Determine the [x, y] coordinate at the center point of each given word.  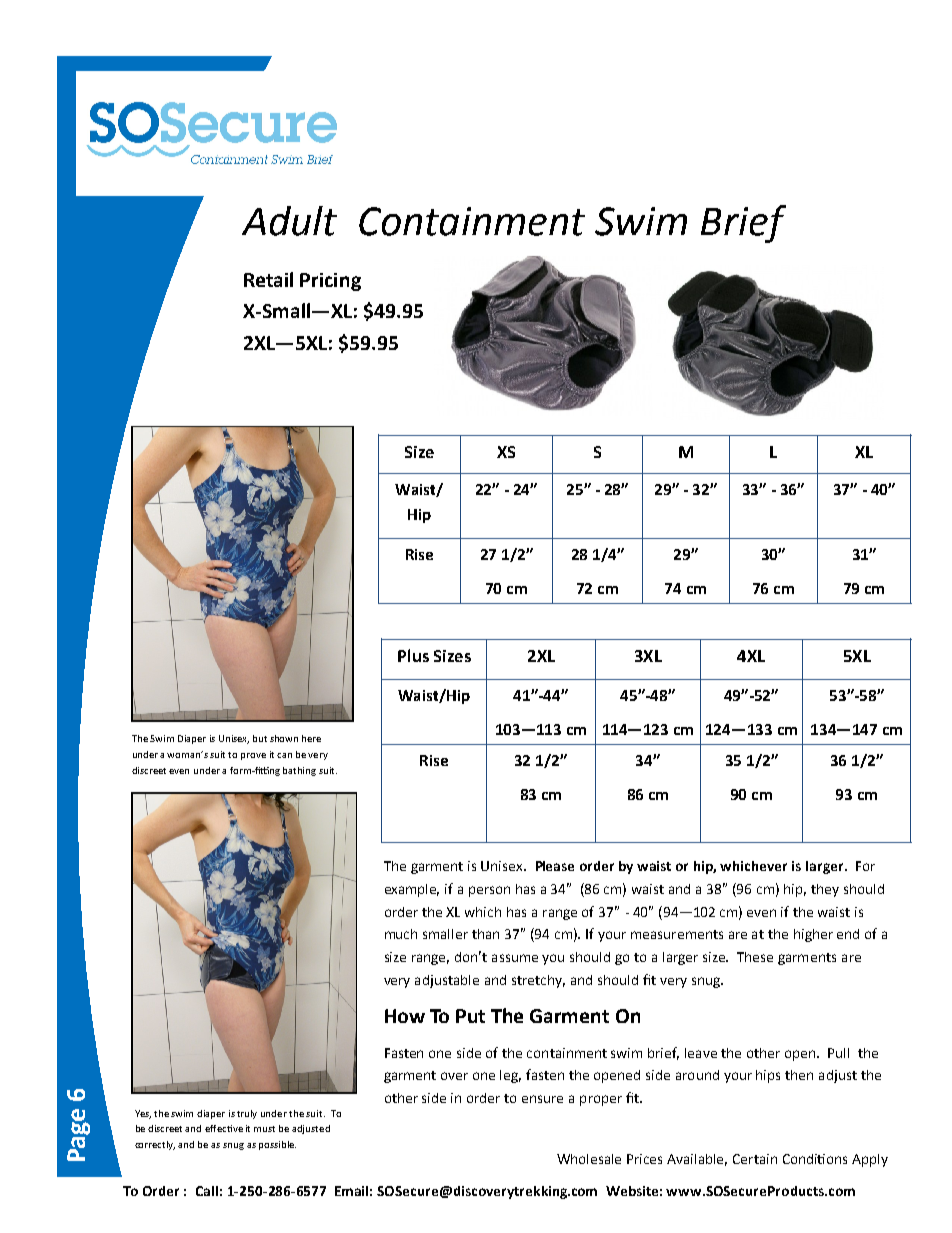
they [825, 890]
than [485, 934]
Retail [268, 279]
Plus [413, 655]
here [311, 738]
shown [284, 738]
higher [813, 935]
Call [207, 1191]
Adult [289, 221]
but [260, 738]
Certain [755, 1159]
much [401, 934]
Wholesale [589, 1159]
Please [555, 866]
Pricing [330, 282]
